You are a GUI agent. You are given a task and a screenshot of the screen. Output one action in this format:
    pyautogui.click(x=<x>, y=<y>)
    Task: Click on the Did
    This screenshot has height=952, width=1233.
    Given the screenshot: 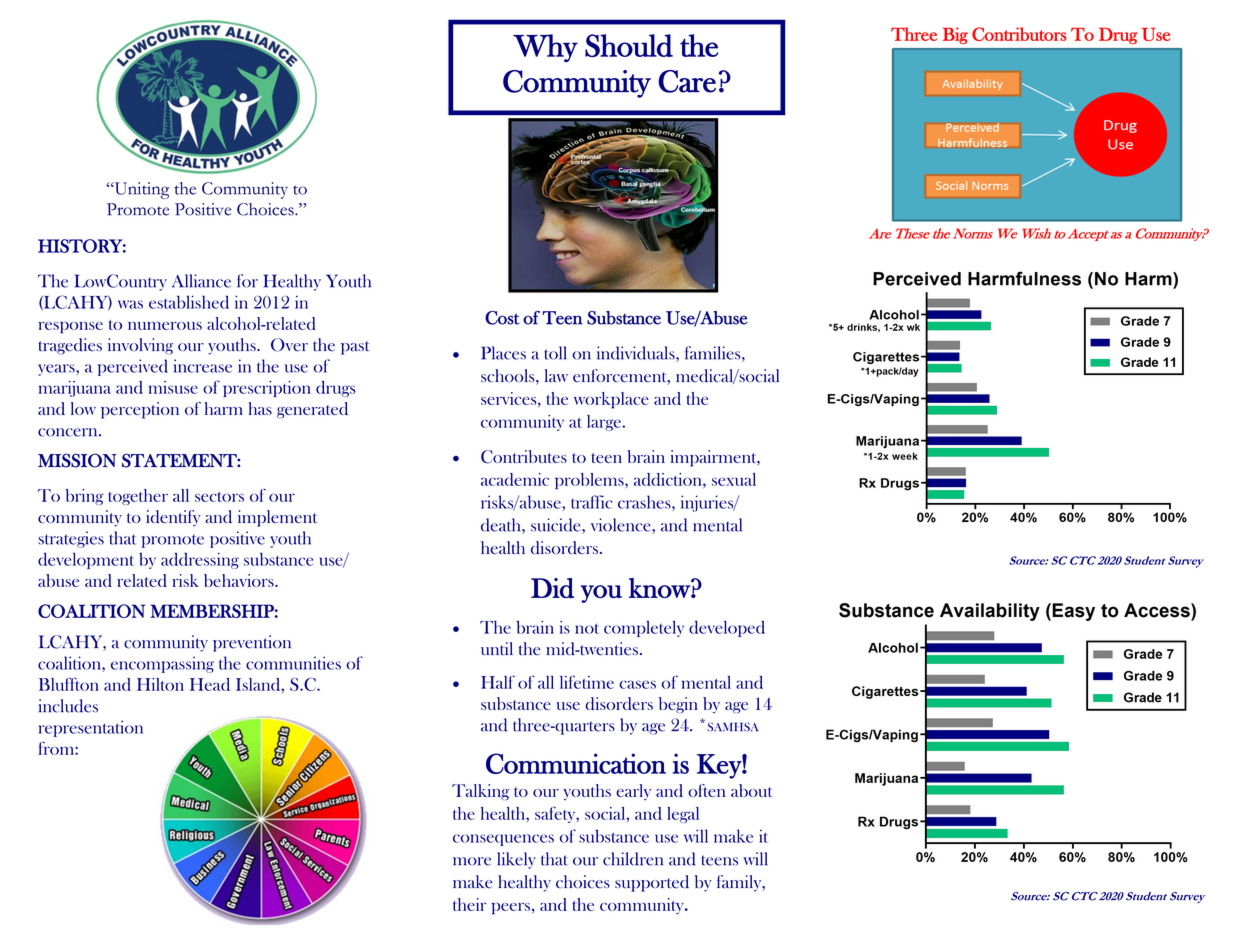 What is the action you would take?
    pyautogui.click(x=552, y=588)
